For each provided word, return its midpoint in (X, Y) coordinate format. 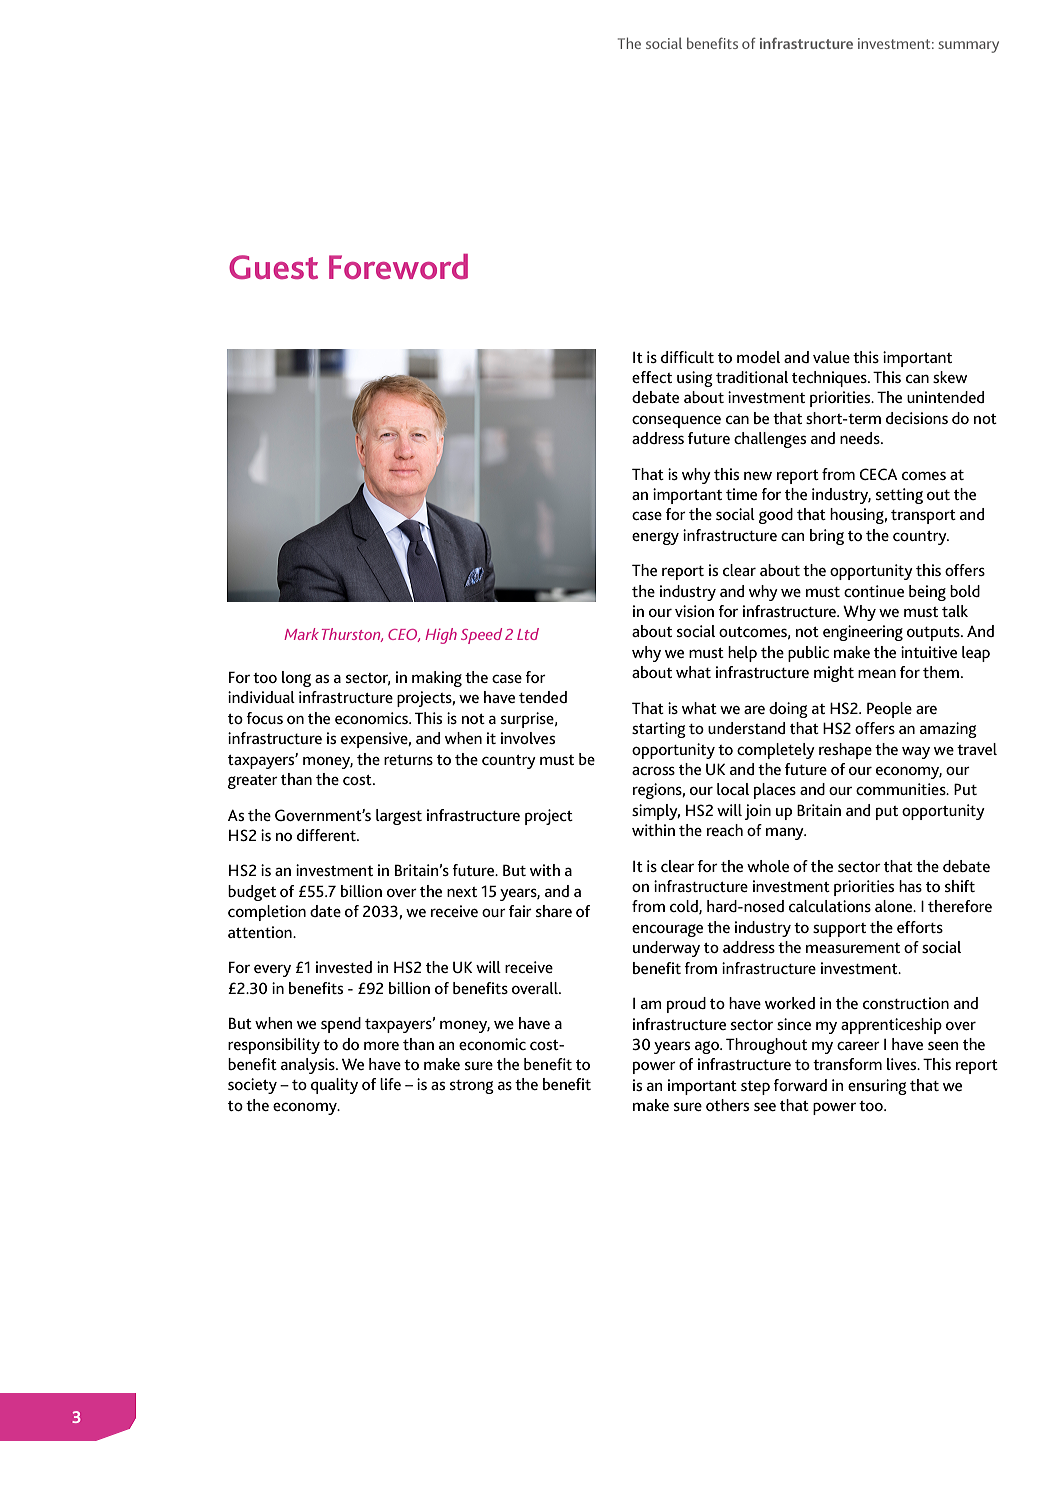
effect (652, 377)
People (889, 710)
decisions (917, 418)
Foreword (398, 266)
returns (408, 760)
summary (968, 47)
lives (903, 1064)
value (831, 357)
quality (334, 1086)
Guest (273, 267)
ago (708, 1047)
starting (659, 730)
